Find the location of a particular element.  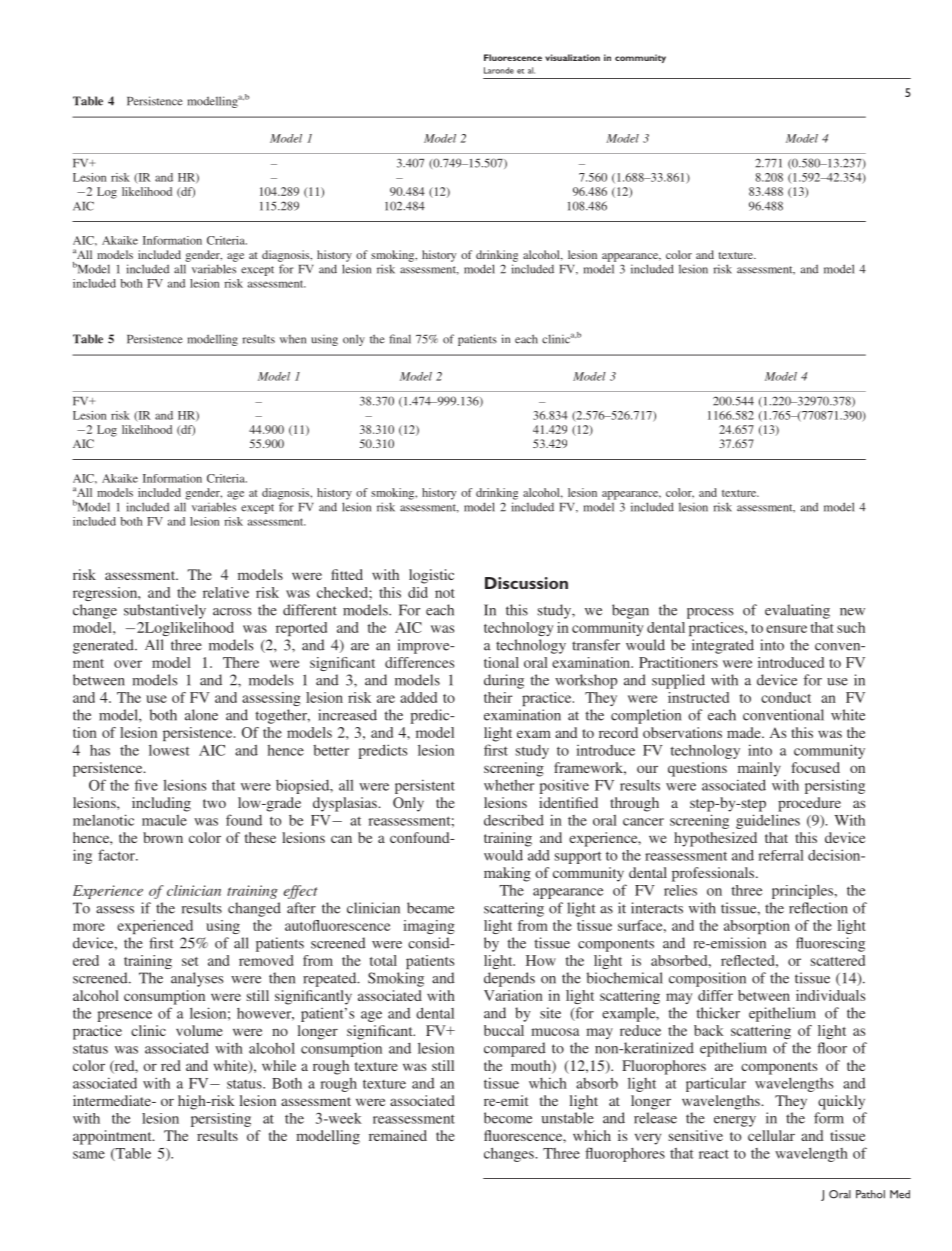

whether is located at coordinates (509, 785).
